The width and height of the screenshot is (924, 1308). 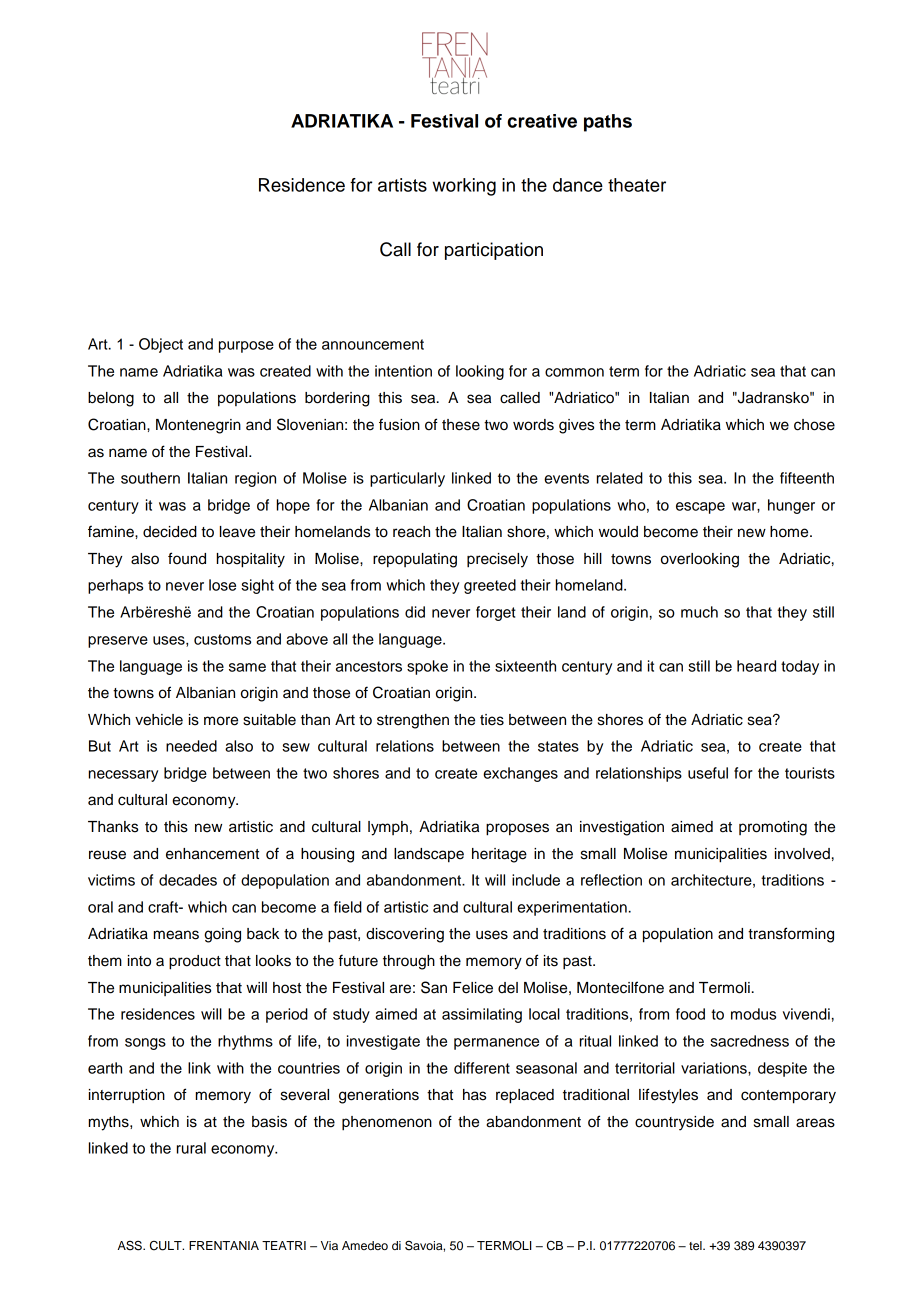 I want to click on artists, so click(x=402, y=185).
